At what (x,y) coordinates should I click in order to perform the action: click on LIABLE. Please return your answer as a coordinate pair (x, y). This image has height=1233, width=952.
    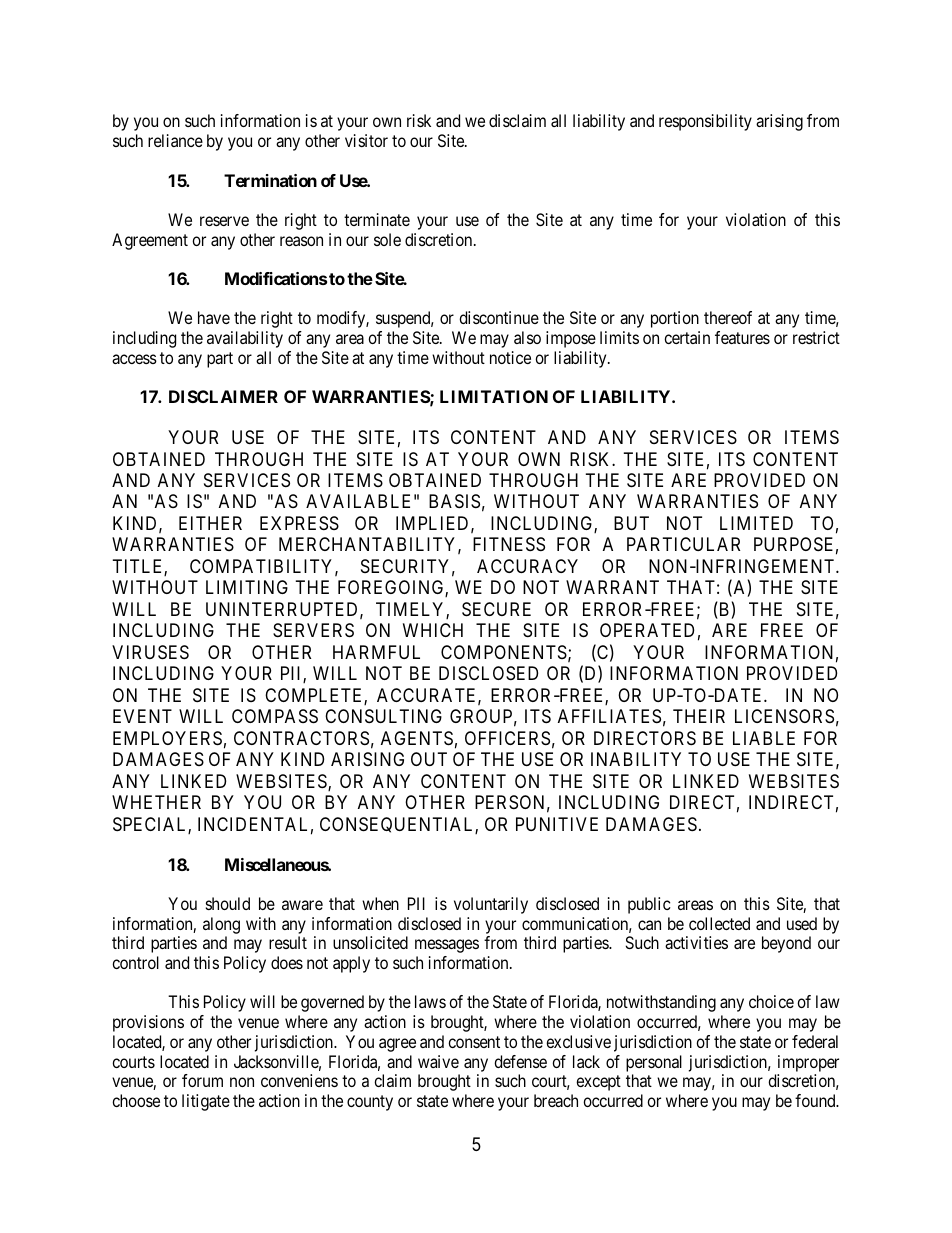
    Looking at the image, I should click on (764, 738).
